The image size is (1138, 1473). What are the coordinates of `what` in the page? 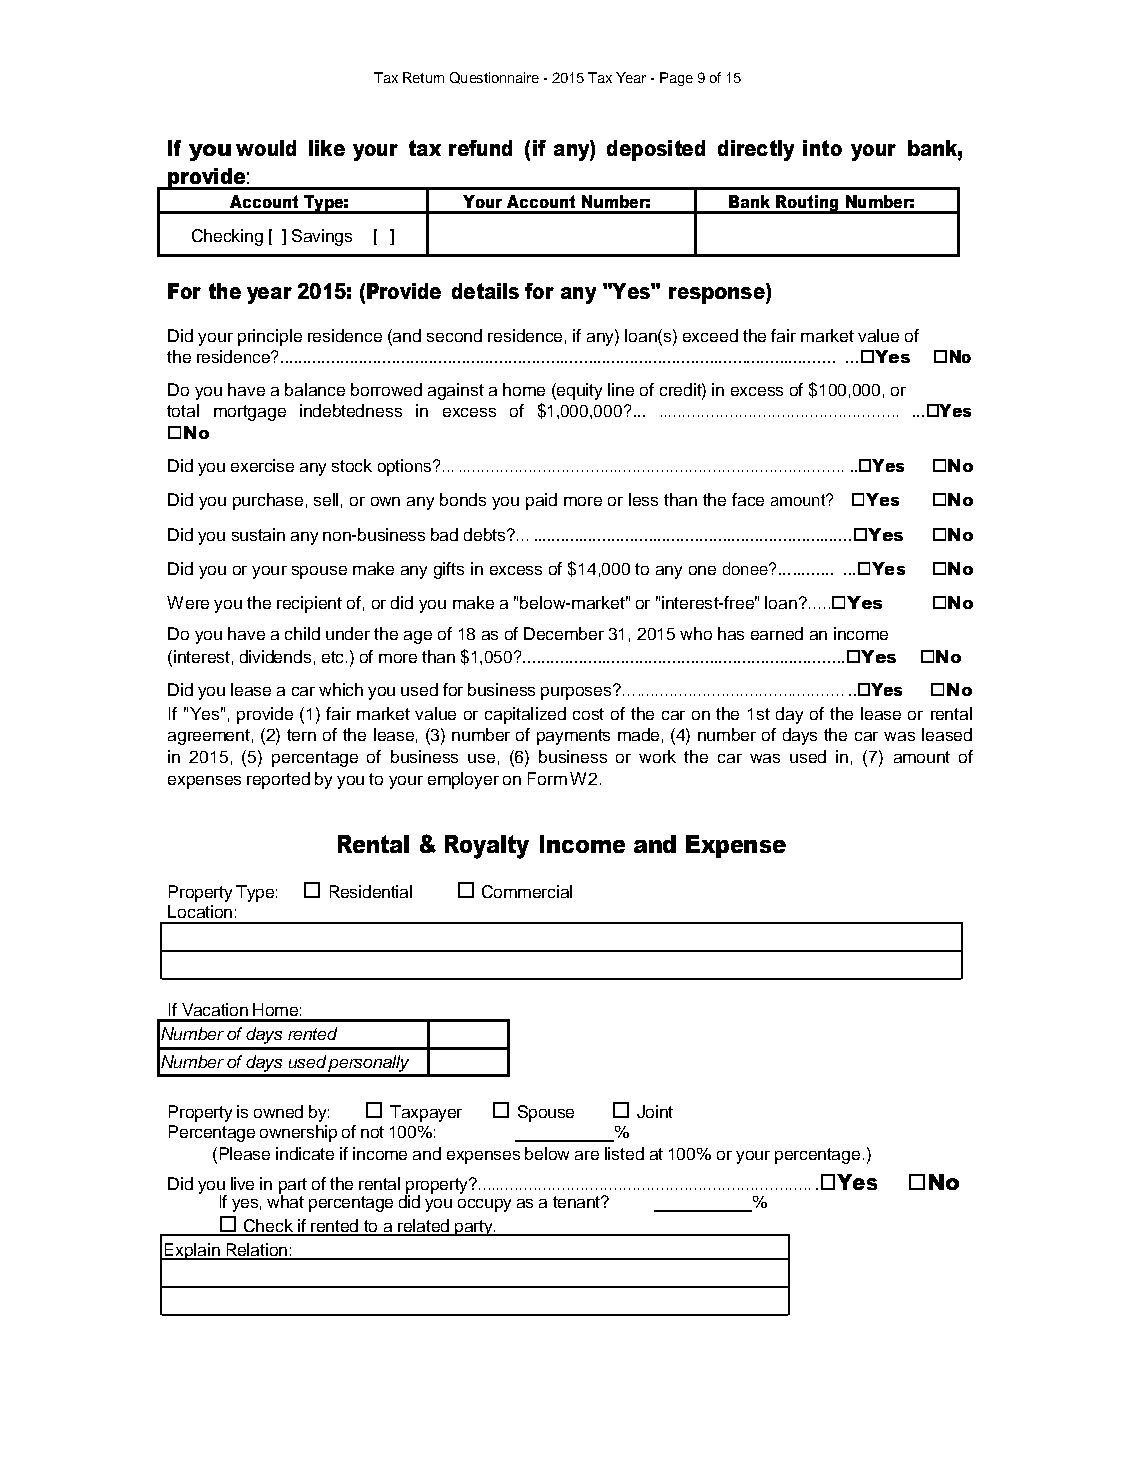 It's located at (285, 1200).
